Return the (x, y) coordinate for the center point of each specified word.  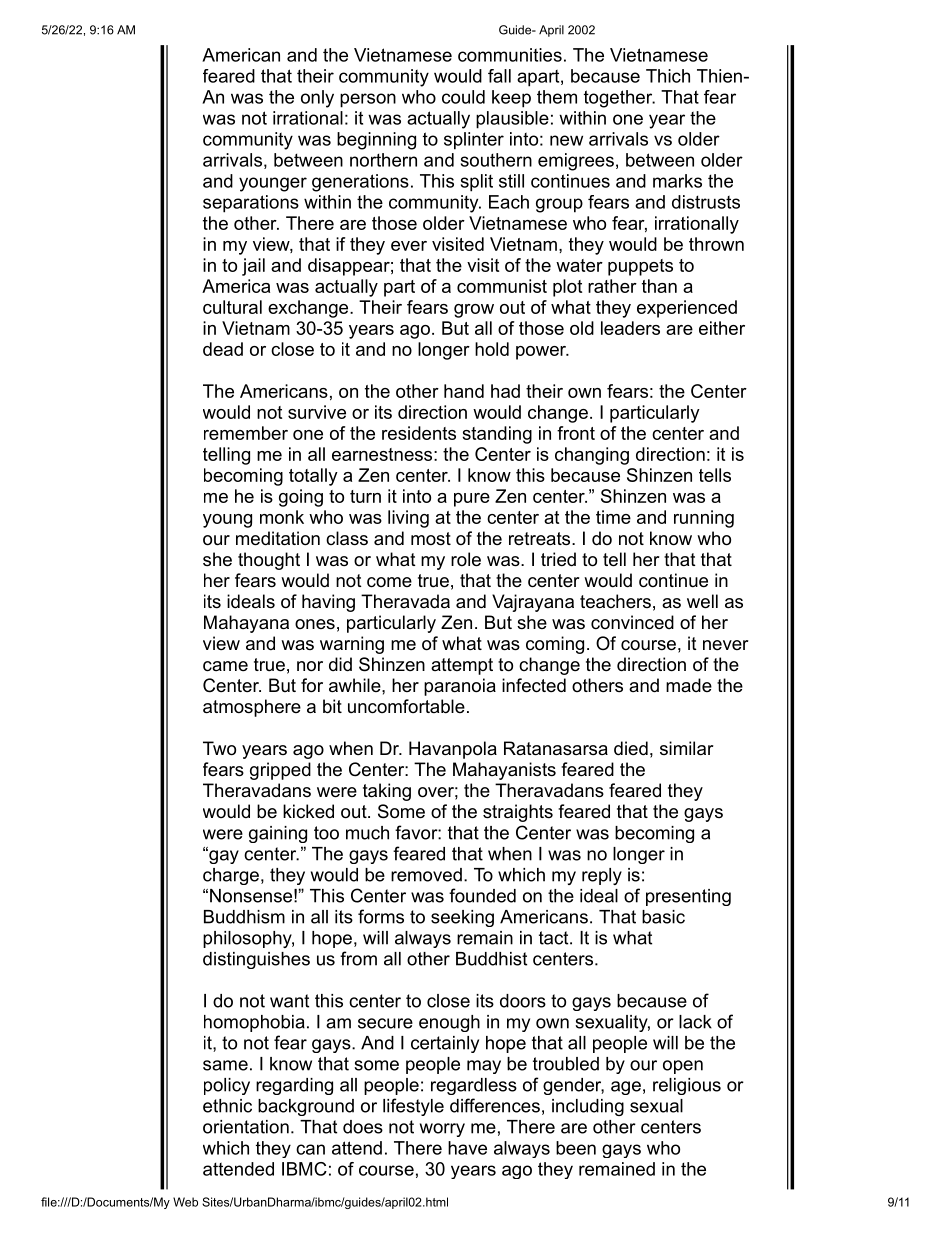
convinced (632, 622)
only (317, 99)
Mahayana (246, 624)
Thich (668, 76)
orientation (246, 1127)
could (463, 97)
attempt (462, 666)
